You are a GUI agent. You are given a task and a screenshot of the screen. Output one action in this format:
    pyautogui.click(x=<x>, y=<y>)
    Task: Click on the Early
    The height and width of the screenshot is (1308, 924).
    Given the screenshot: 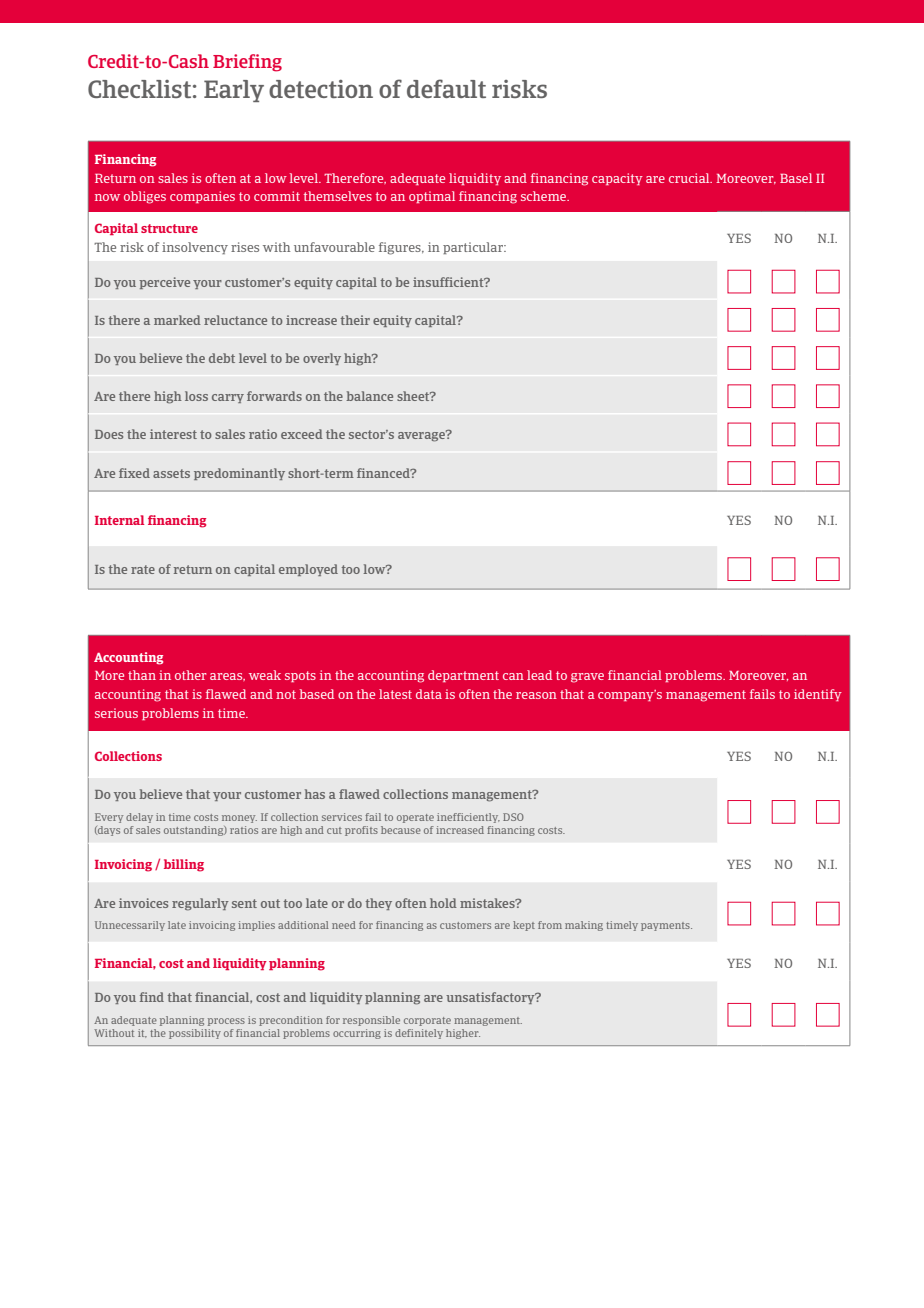 What is the action you would take?
    pyautogui.click(x=234, y=91)
